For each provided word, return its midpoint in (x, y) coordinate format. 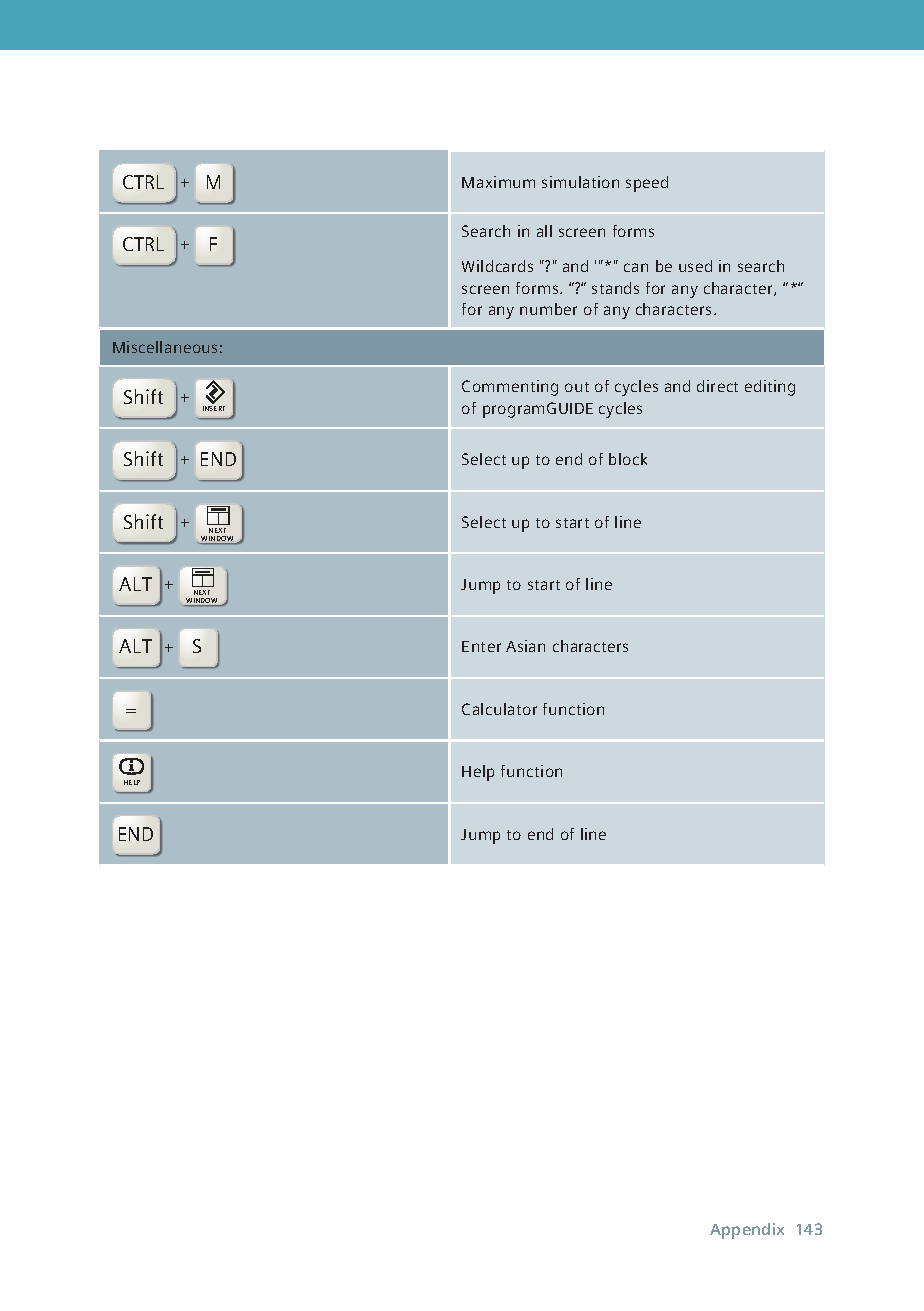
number (548, 309)
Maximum (498, 182)
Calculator (499, 709)
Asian (525, 646)
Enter (481, 646)
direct (717, 386)
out (577, 387)
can (636, 267)
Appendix (747, 1231)
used (695, 266)
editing (770, 388)
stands (615, 288)
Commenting (510, 388)
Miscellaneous (165, 347)
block (628, 459)
